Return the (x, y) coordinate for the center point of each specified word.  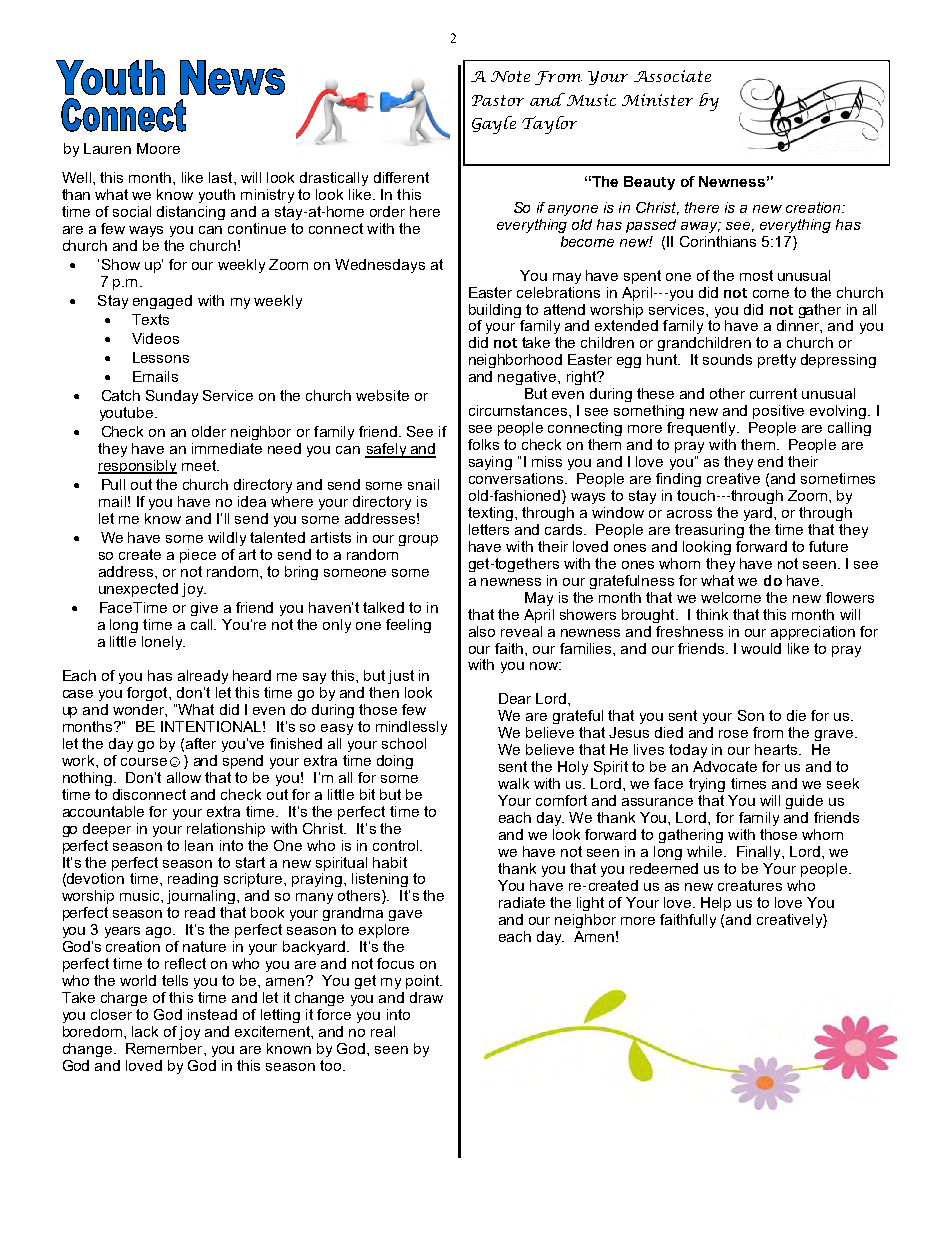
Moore (158, 148)
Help (716, 904)
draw (426, 997)
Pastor (498, 100)
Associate (672, 76)
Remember (165, 1048)
